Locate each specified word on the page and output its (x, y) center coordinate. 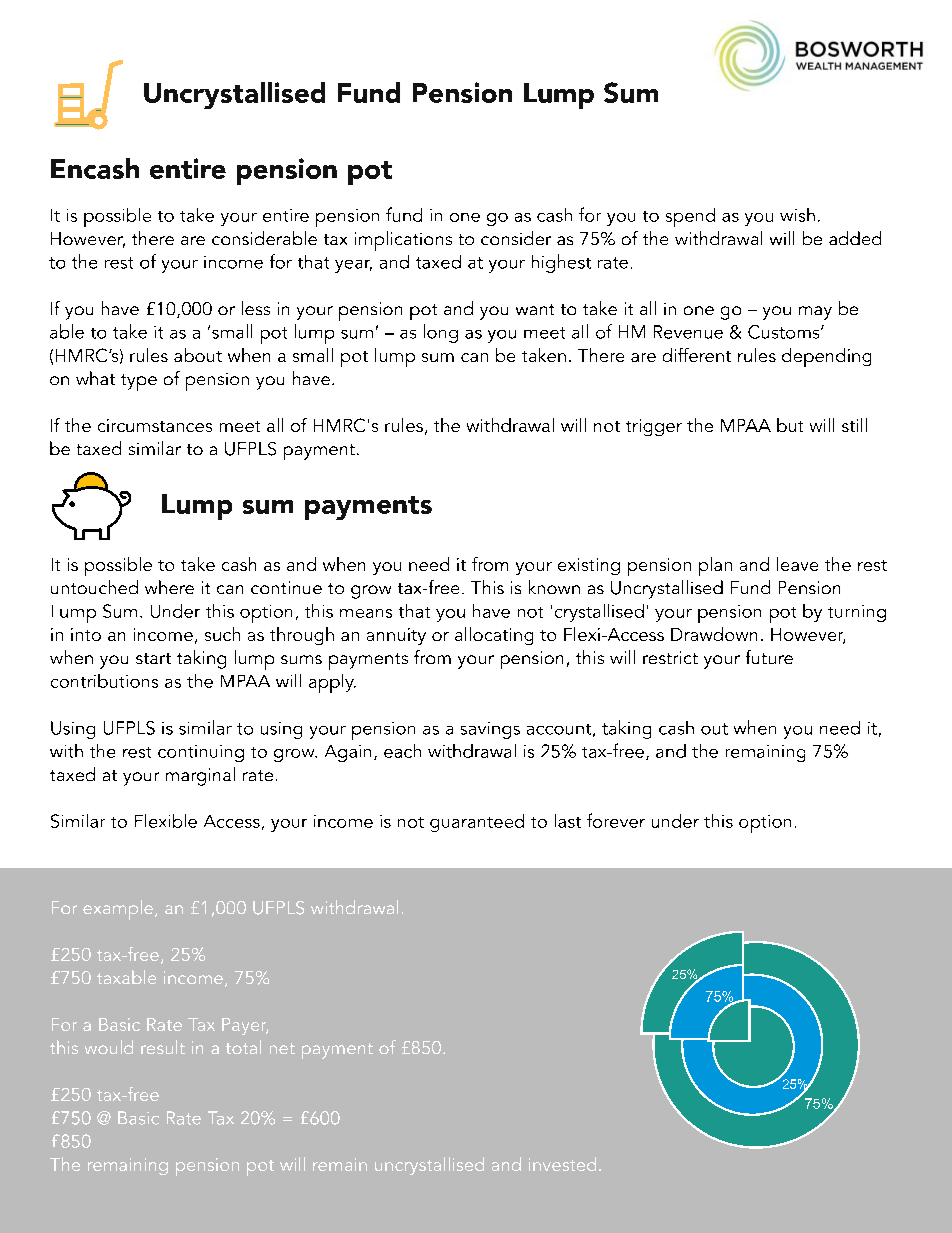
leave (797, 564)
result (163, 1047)
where (169, 587)
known (554, 587)
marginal (200, 776)
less (256, 308)
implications (403, 241)
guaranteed (477, 823)
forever (616, 820)
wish (797, 215)
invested (562, 1164)
